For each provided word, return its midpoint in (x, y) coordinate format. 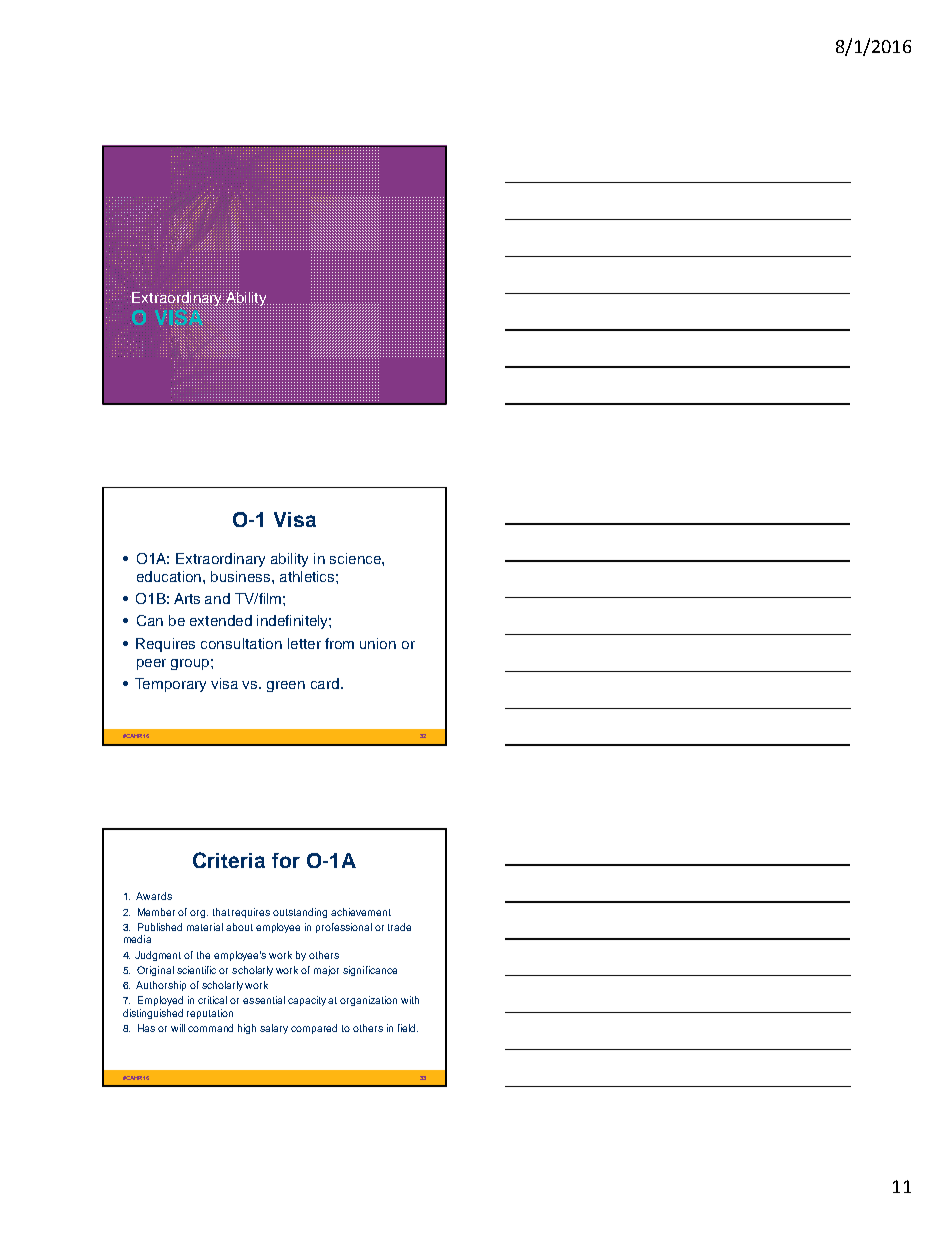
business (242, 576)
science (356, 558)
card (326, 683)
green (286, 686)
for (286, 860)
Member (156, 912)
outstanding (300, 913)
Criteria (229, 860)
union (378, 643)
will (178, 1028)
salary (274, 1029)
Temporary (170, 685)
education (169, 576)
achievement (361, 912)
